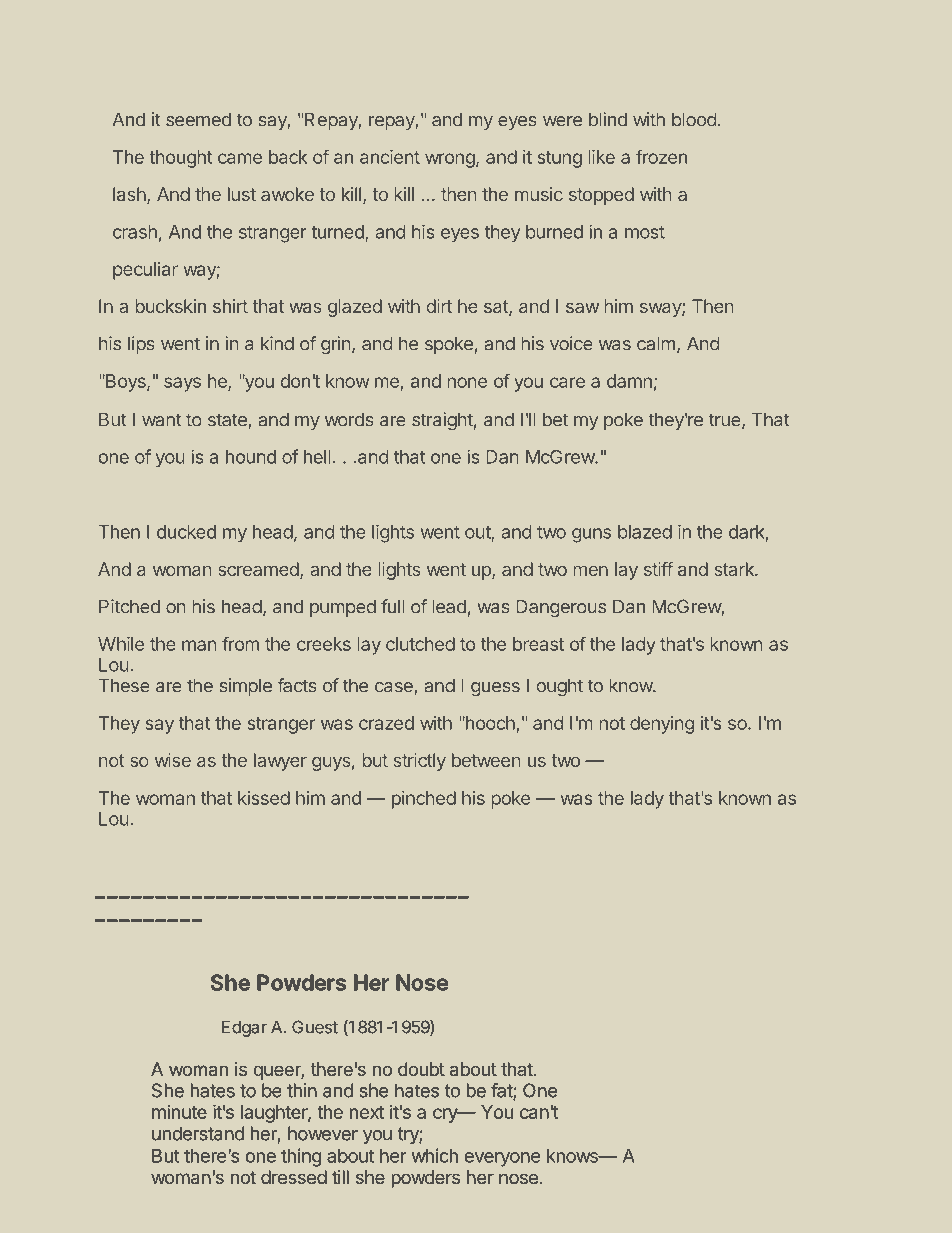 The height and width of the page is (1233, 952). Describe the element at coordinates (661, 156) in the page. I see `frozen` at that location.
